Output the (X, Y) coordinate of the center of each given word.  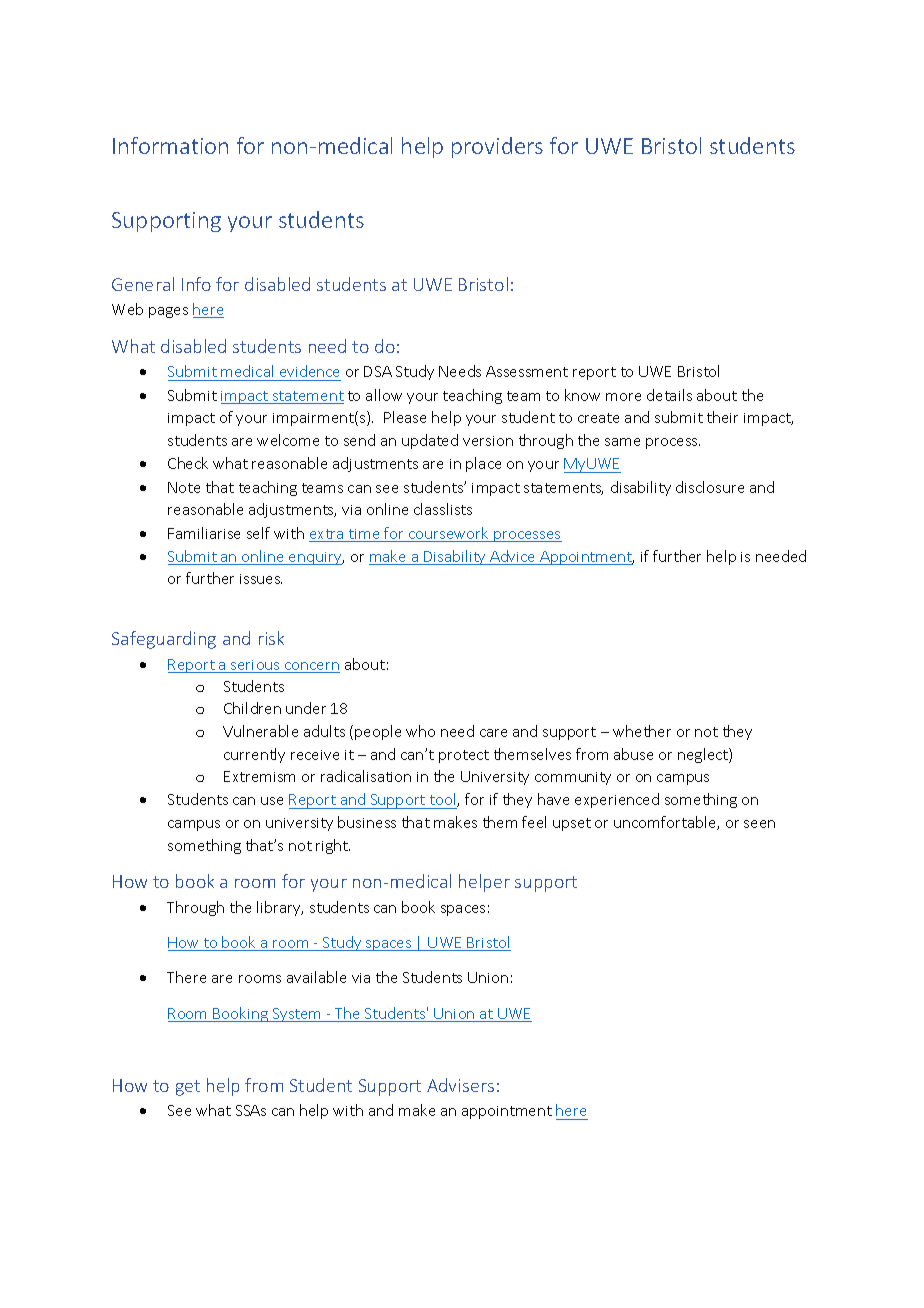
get (188, 1088)
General (143, 284)
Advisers (460, 1085)
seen (759, 824)
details (669, 395)
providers (497, 147)
